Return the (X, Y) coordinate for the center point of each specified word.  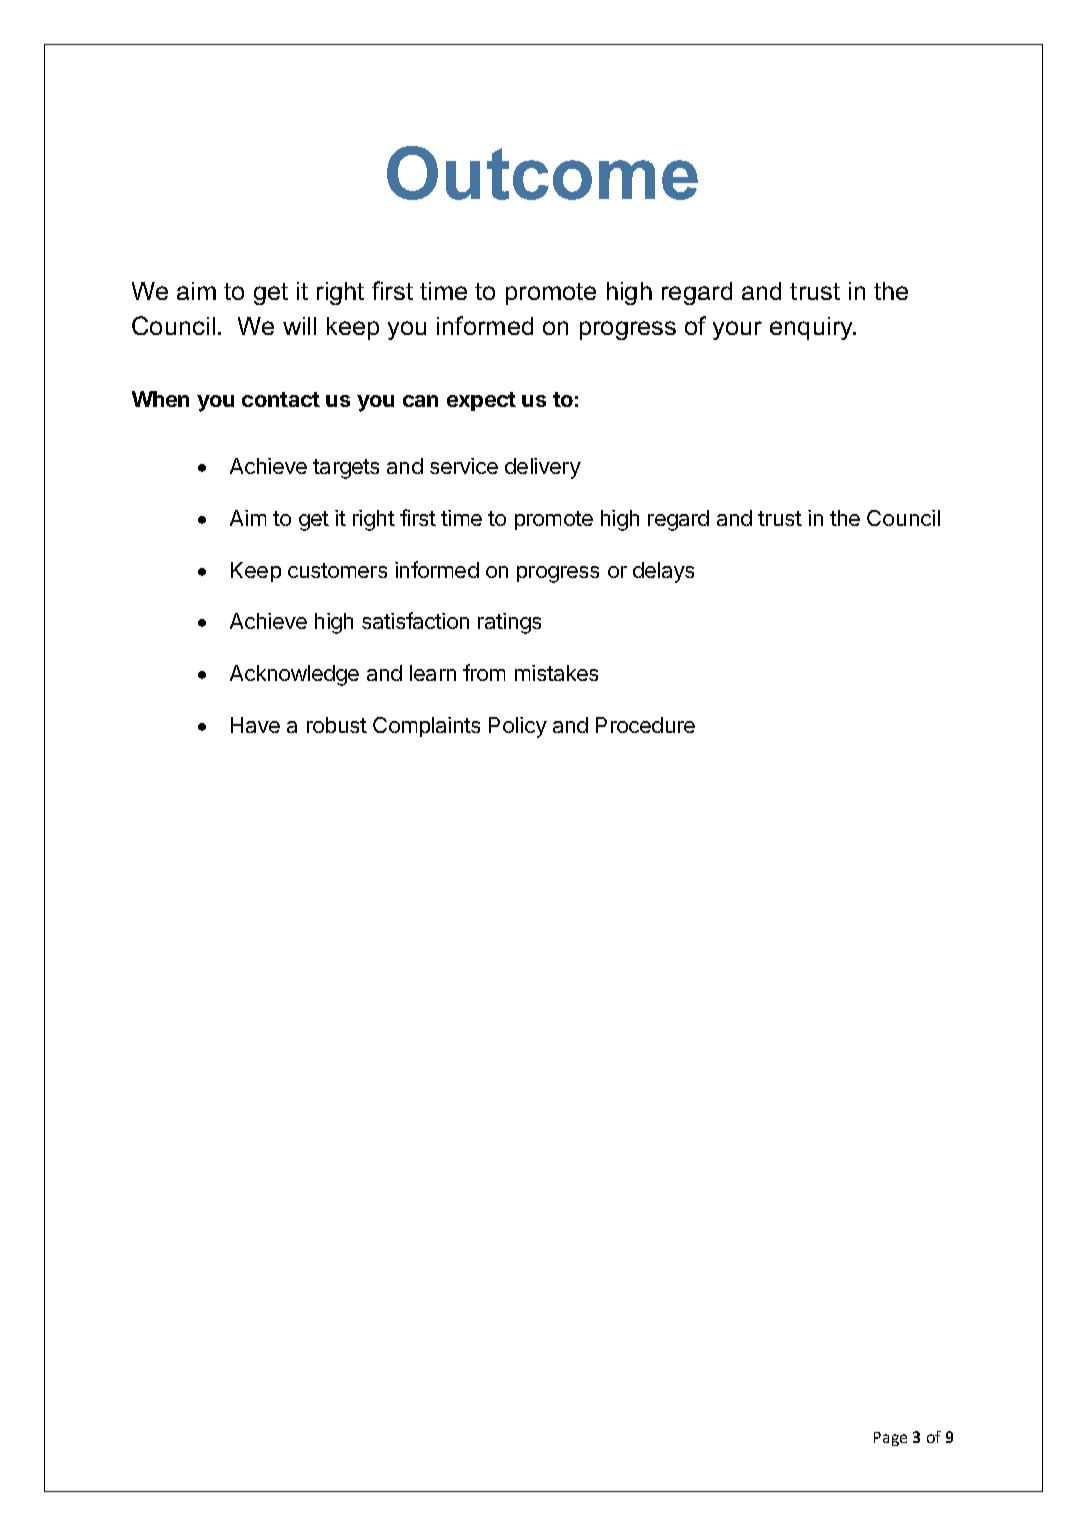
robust (337, 725)
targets (346, 469)
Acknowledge (294, 675)
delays (663, 572)
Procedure (645, 725)
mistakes (556, 673)
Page (890, 1439)
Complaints (426, 727)
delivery (543, 468)
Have (255, 725)
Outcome (542, 173)
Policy (518, 727)
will (299, 326)
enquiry (813, 328)
